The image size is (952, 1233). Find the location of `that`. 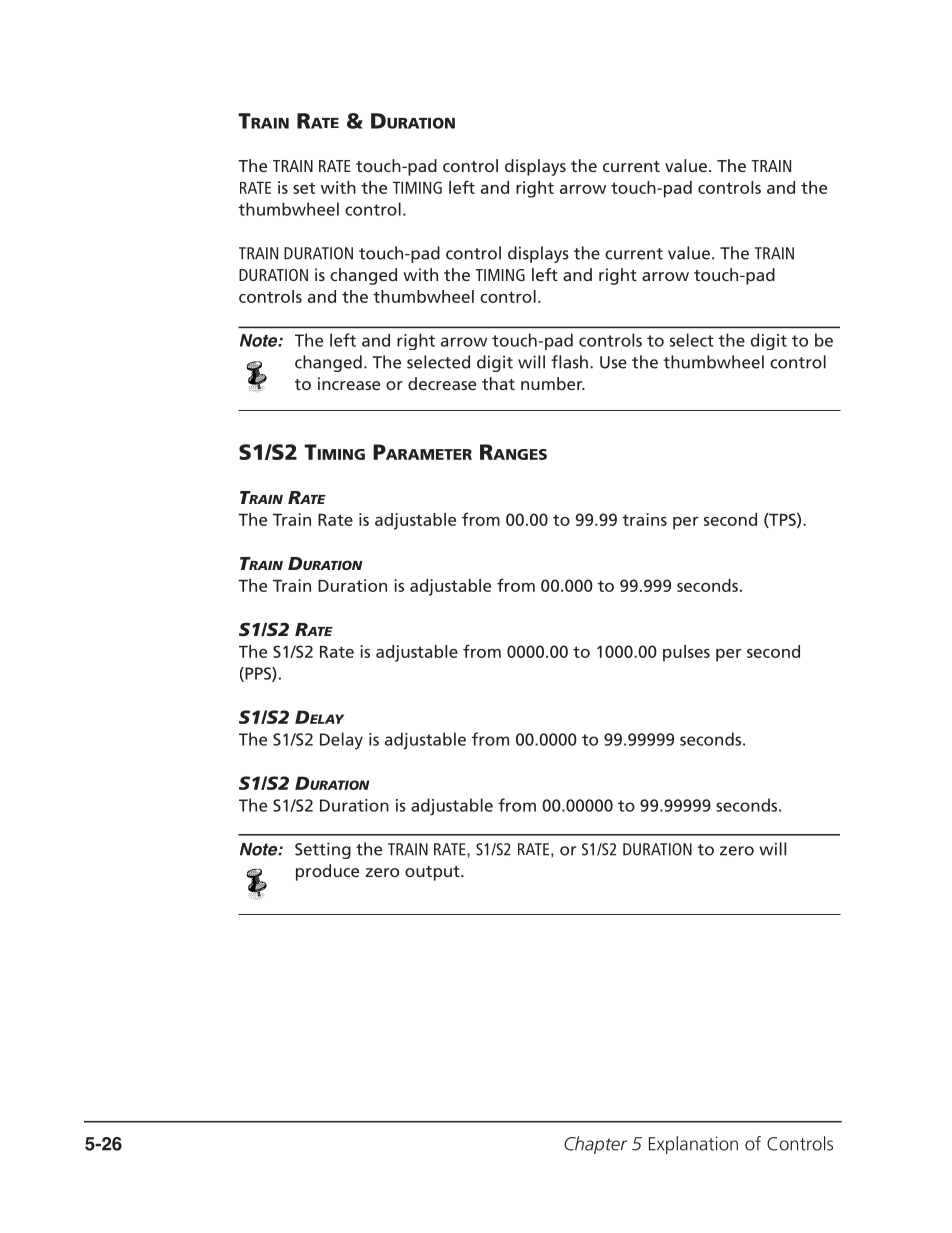

that is located at coordinates (498, 383).
